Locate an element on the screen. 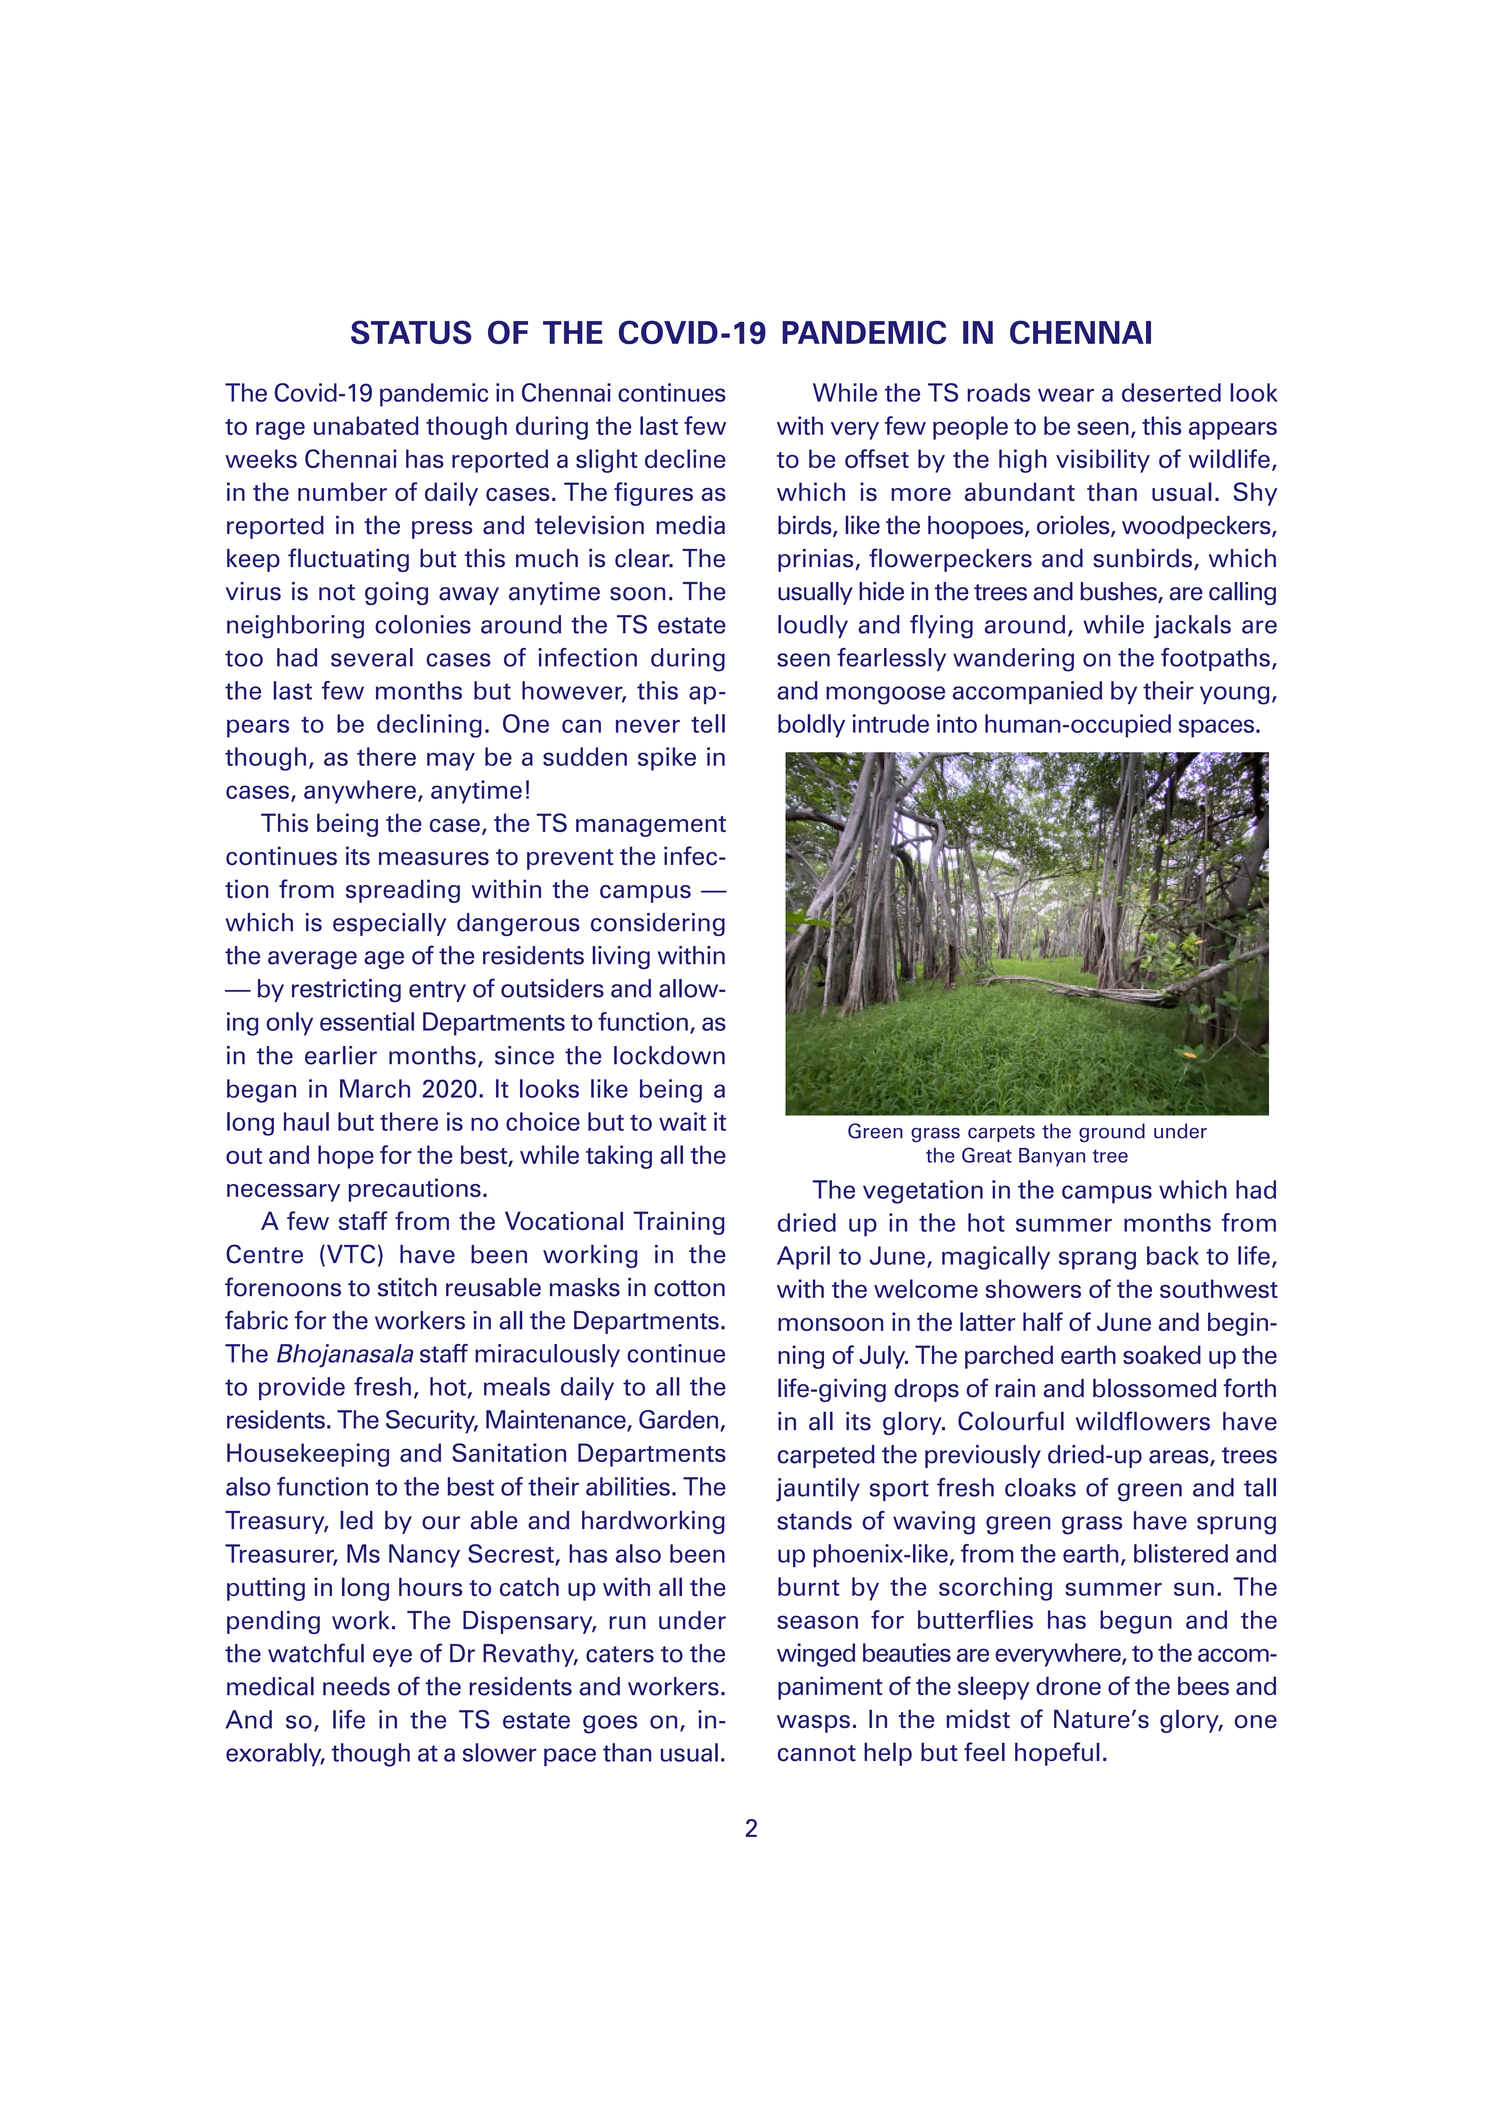 The image size is (1503, 2127). lockdown is located at coordinates (669, 1055).
